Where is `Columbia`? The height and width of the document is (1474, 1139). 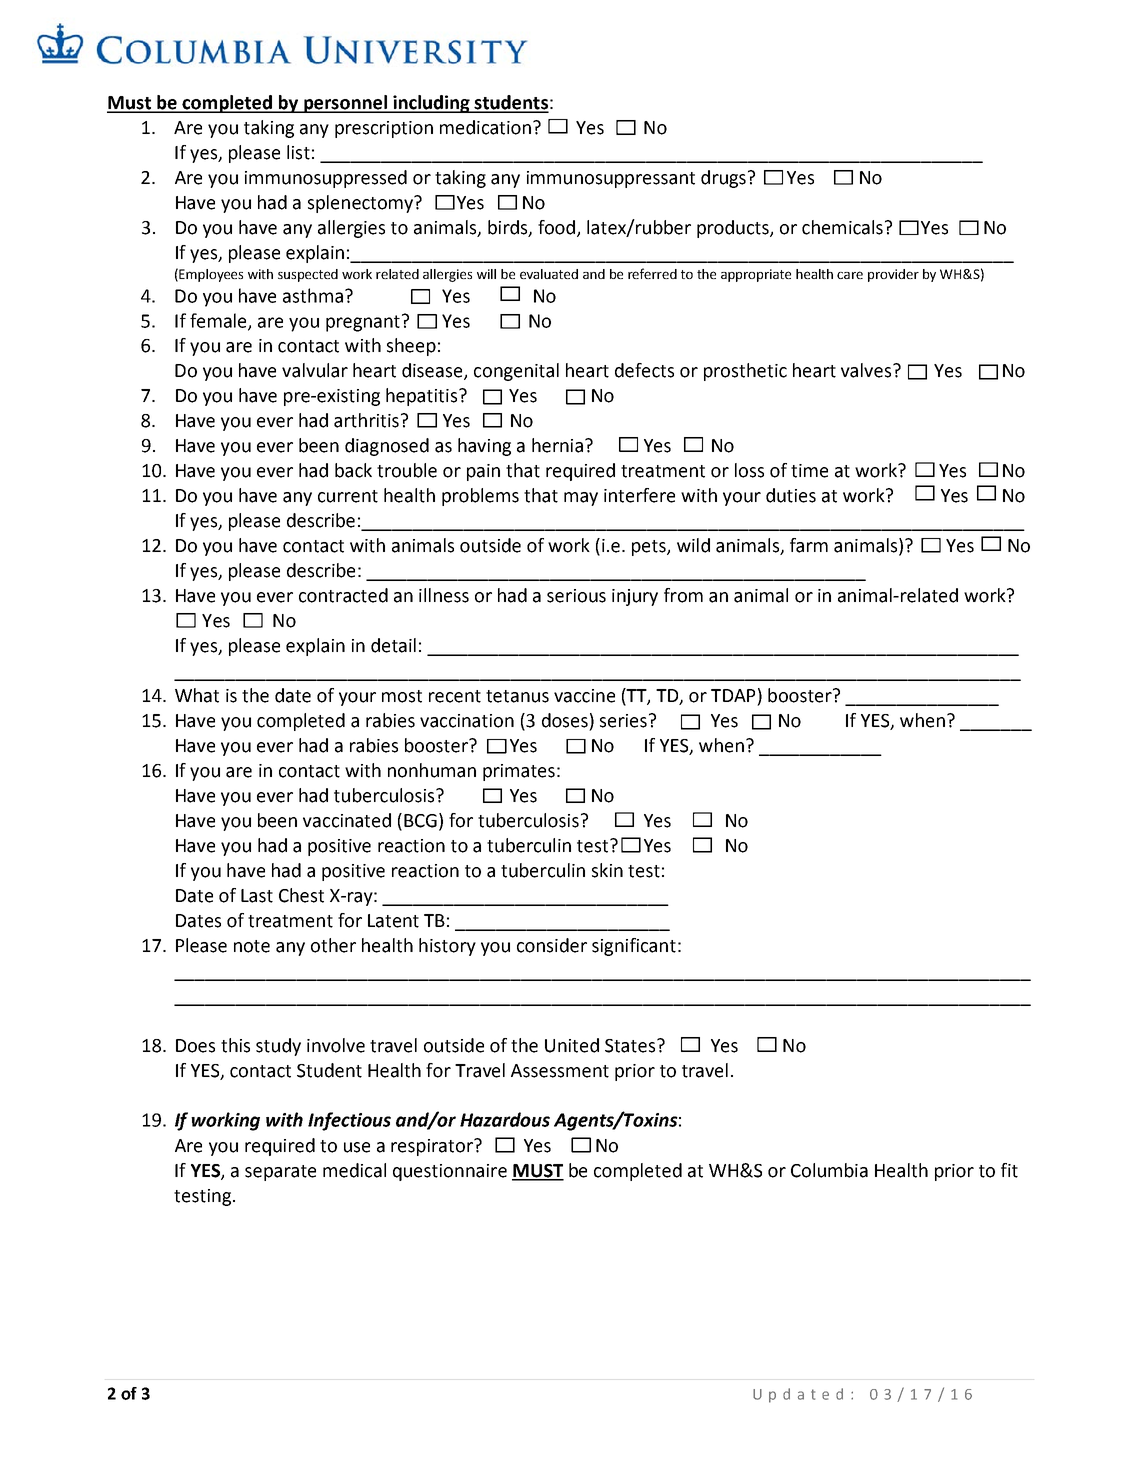
Columbia is located at coordinates (829, 1170).
